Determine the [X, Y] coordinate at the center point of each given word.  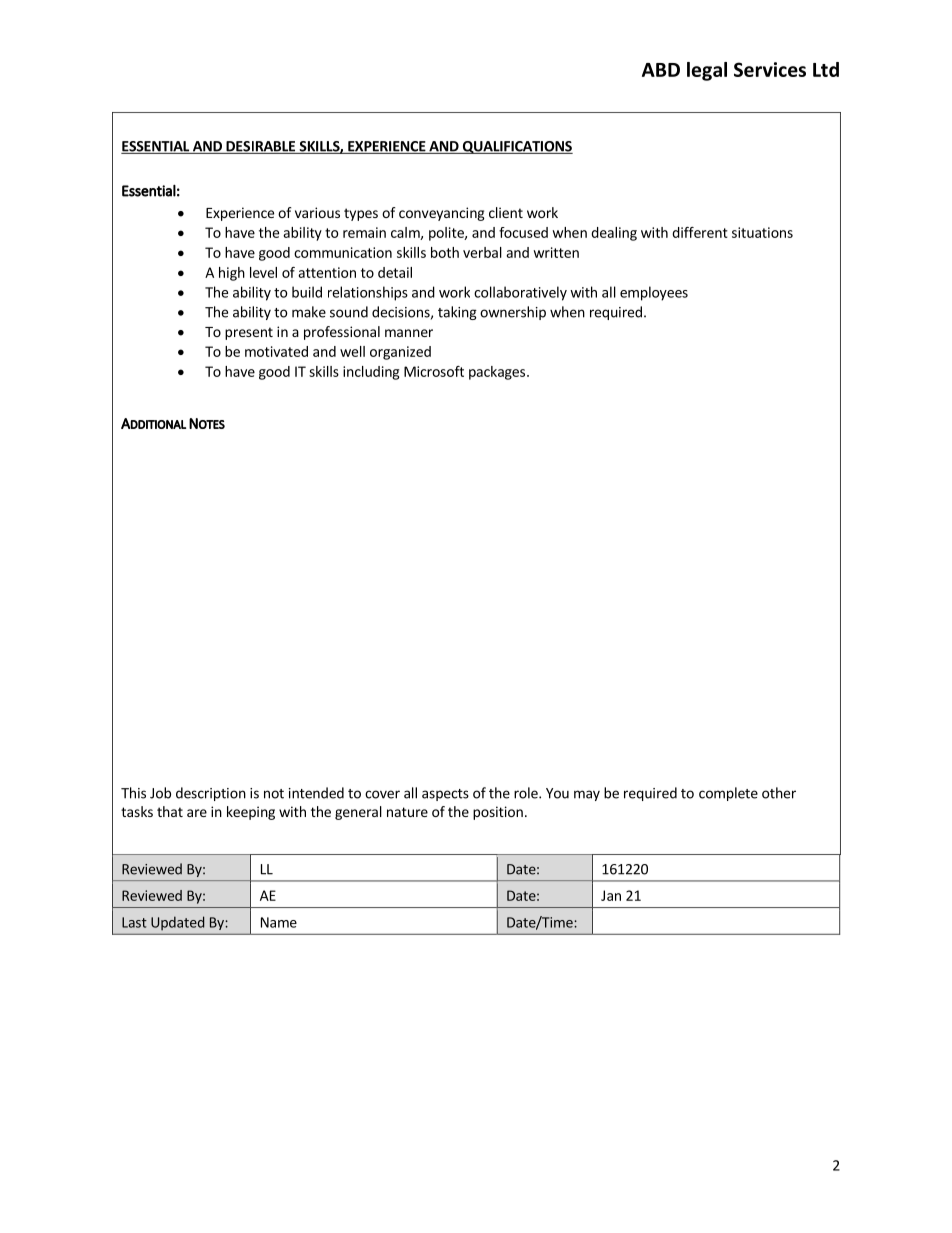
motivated [276, 351]
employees [654, 293]
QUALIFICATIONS [516, 147]
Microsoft [434, 371]
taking [457, 313]
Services [770, 69]
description [211, 794]
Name [279, 922]
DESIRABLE [260, 147]
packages [497, 373]
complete [728, 794]
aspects [445, 795]
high [232, 274]
